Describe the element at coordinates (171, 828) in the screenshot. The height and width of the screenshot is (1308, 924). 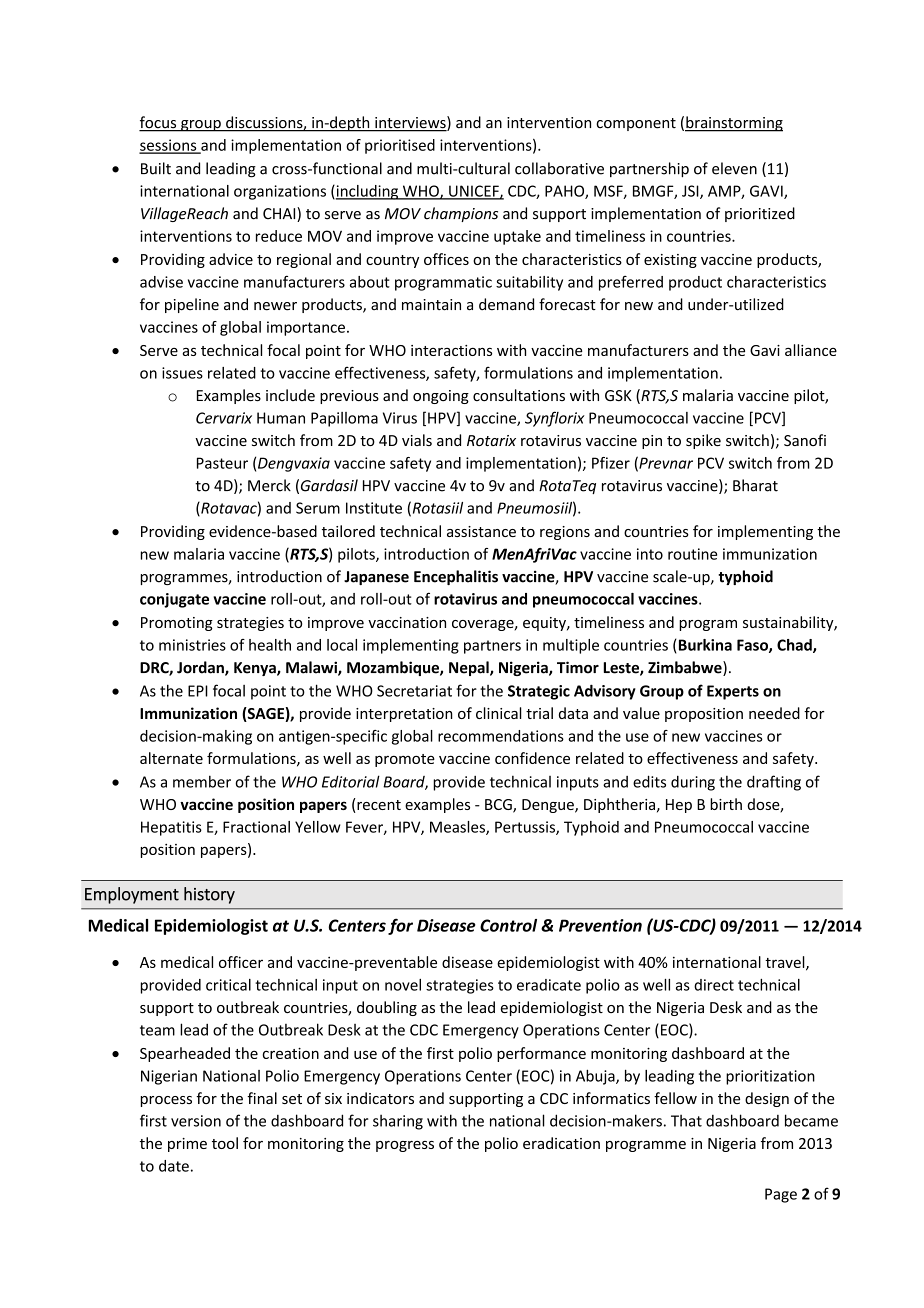
I see `Hepatitis` at that location.
